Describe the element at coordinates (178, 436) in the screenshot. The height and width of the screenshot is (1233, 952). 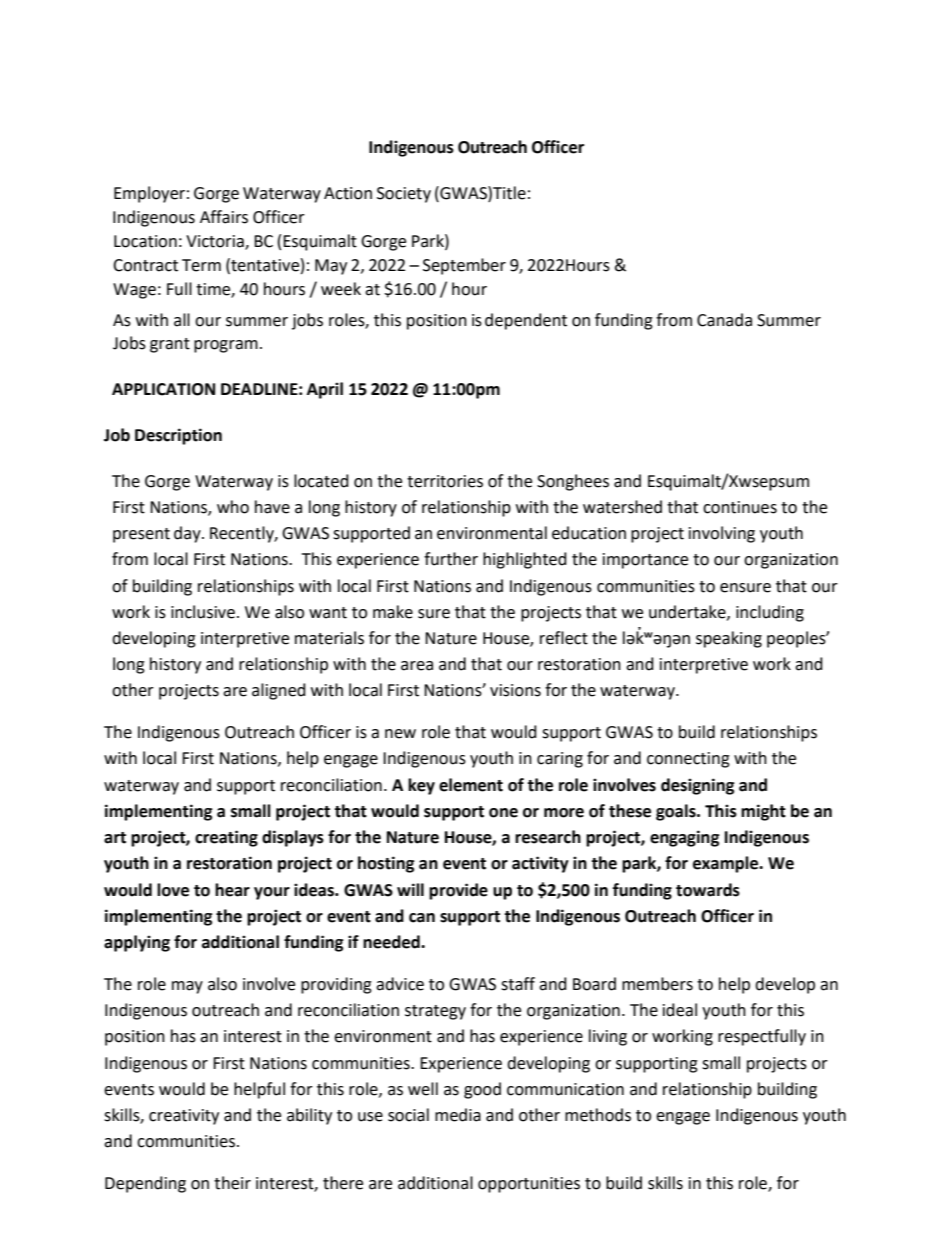
I see `Description` at that location.
